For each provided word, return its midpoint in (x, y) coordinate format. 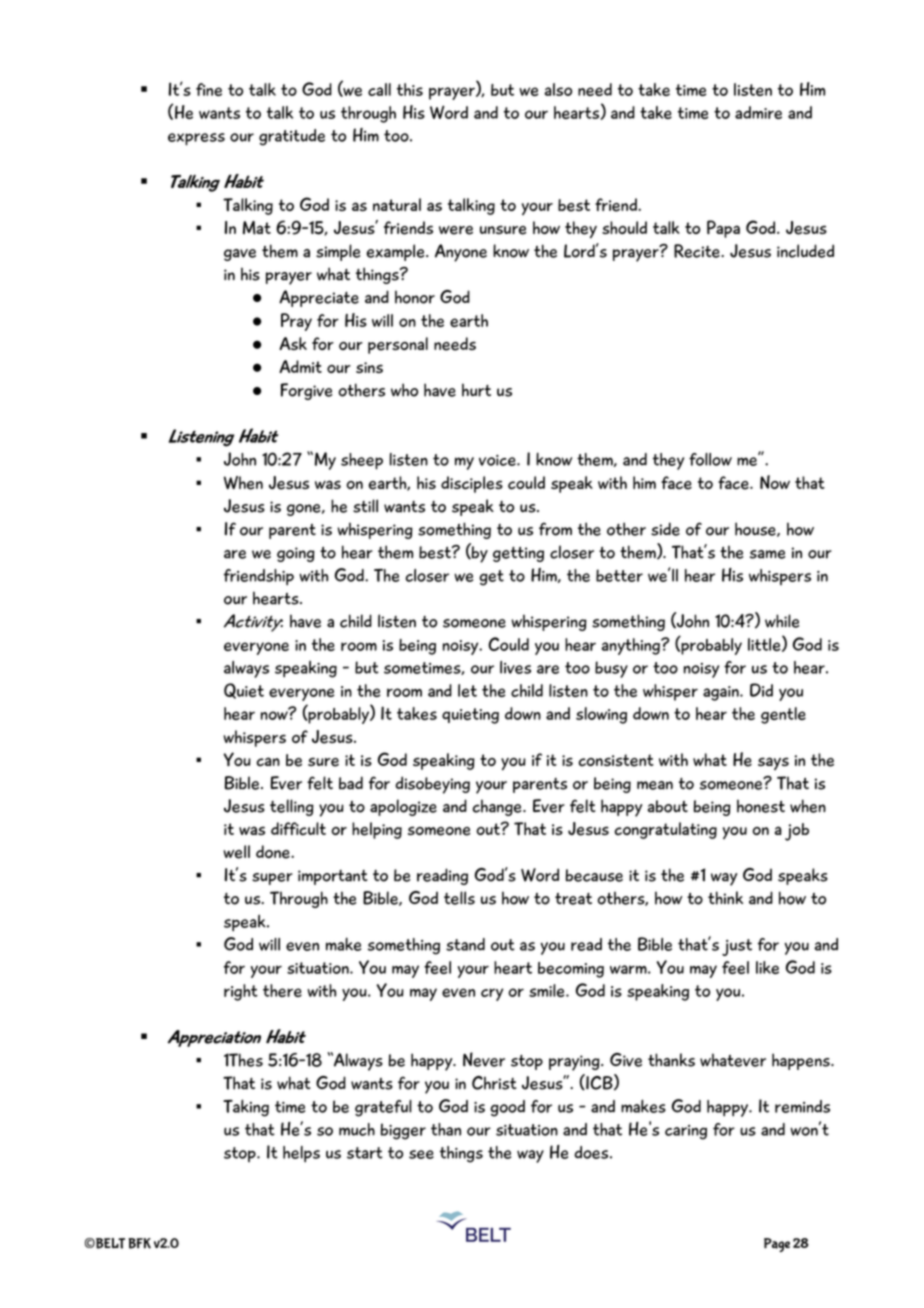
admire (758, 112)
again (722, 693)
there (282, 990)
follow (710, 459)
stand (465, 944)
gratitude (292, 137)
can (268, 762)
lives (515, 667)
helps (301, 1154)
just (737, 947)
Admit (300, 366)
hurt (476, 390)
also (558, 89)
